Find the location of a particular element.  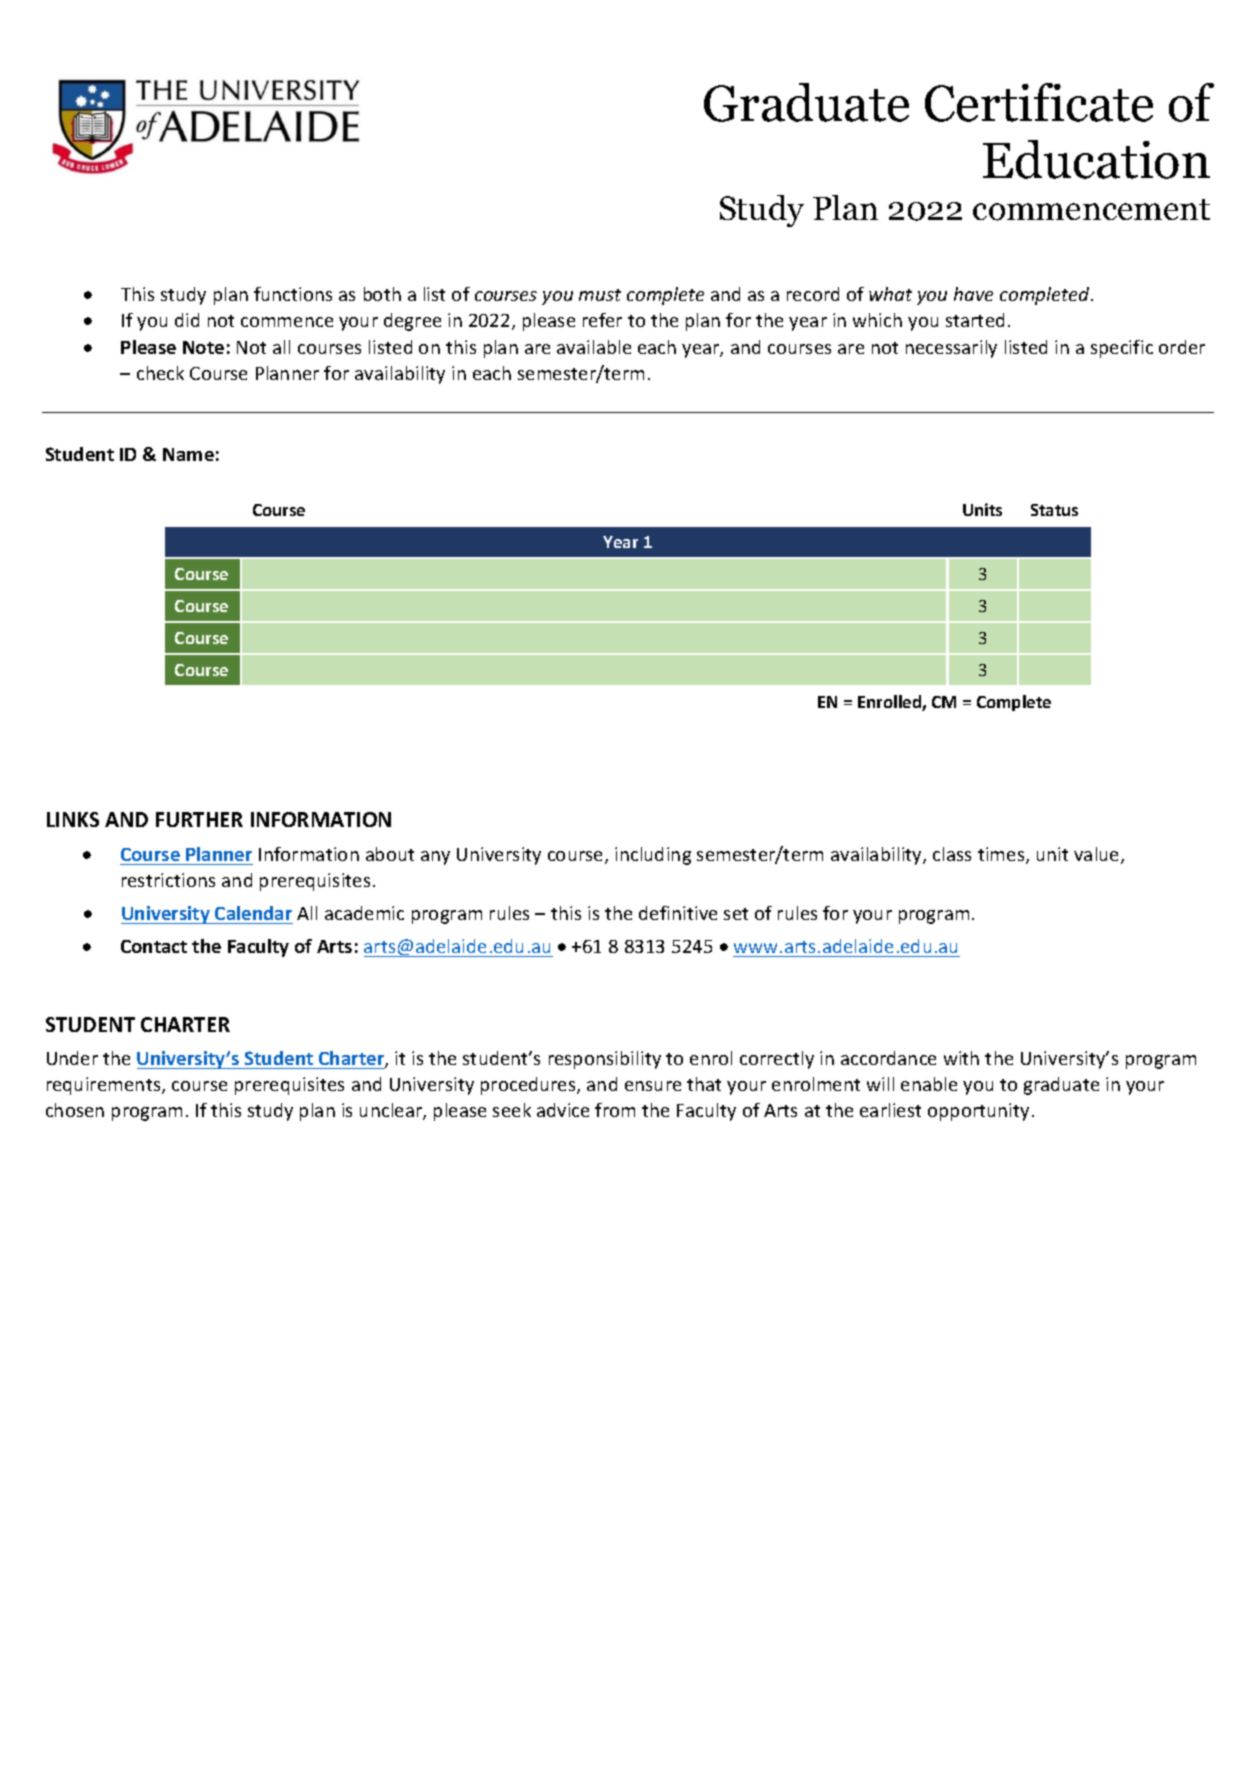

available is located at coordinates (594, 347).
